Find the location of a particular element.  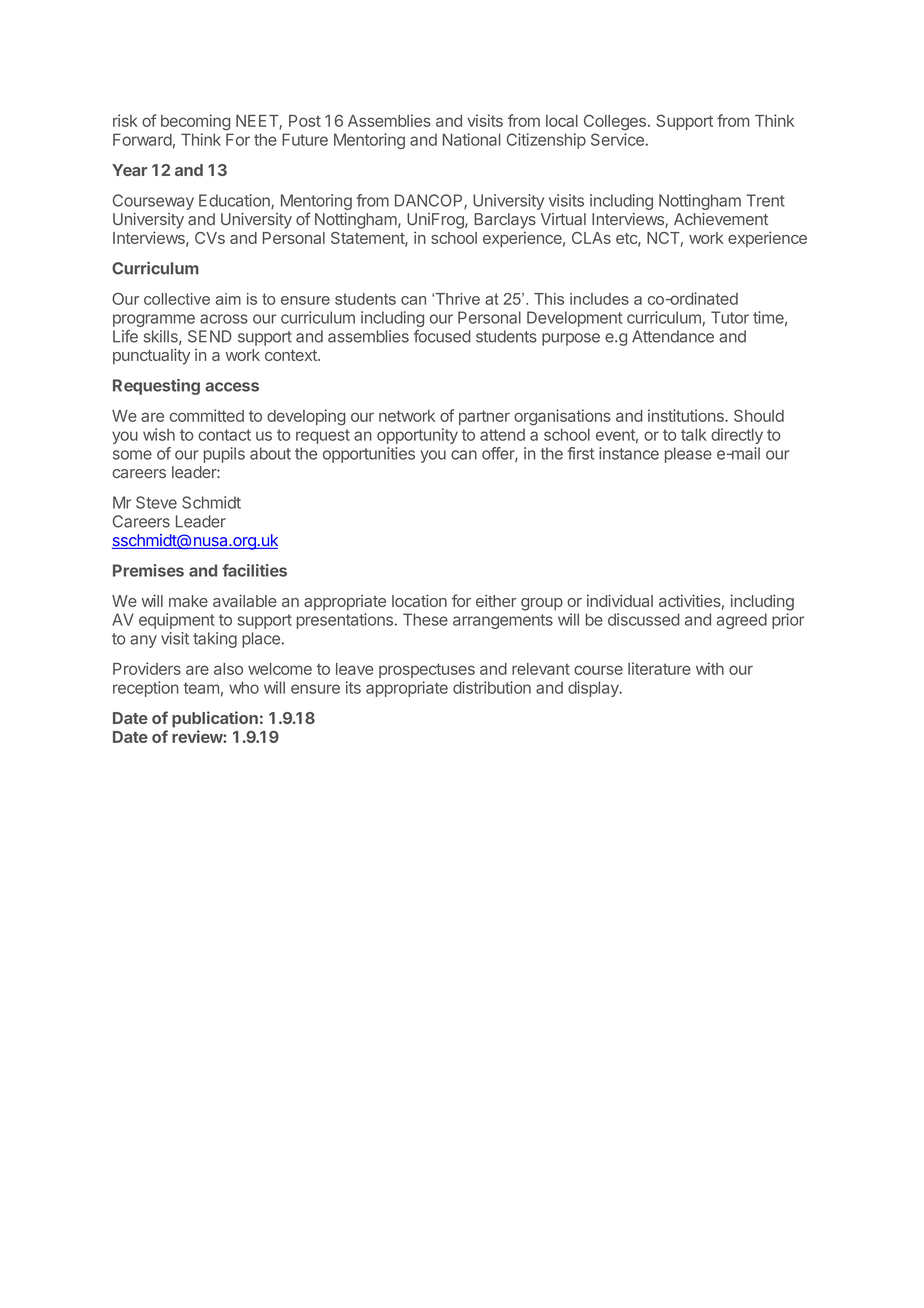

contact is located at coordinates (224, 435).
